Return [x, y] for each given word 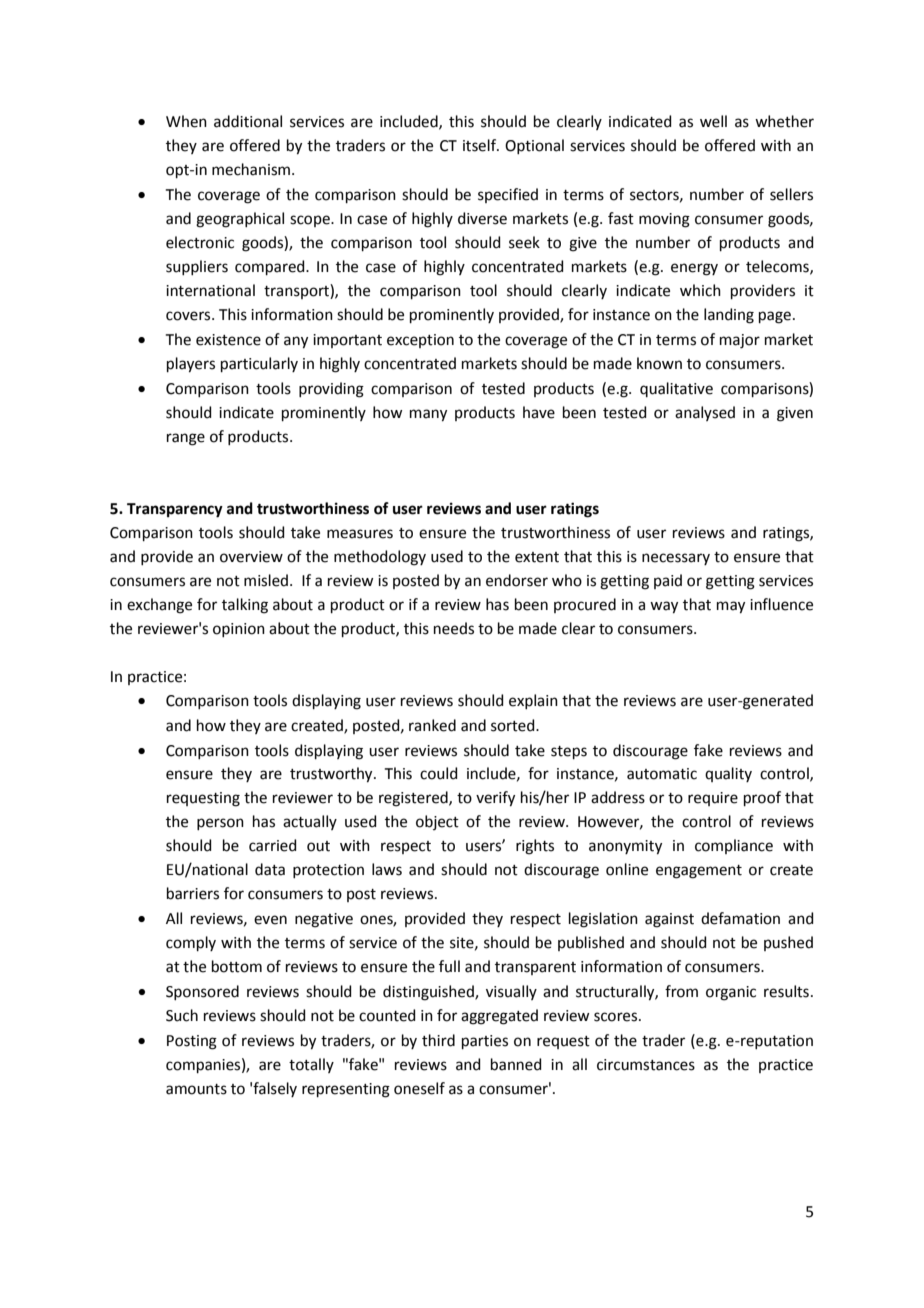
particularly [259, 364]
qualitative [676, 389]
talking [245, 606]
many [428, 415]
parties [485, 1042]
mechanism [251, 169]
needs [454, 628]
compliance [734, 846]
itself [481, 145]
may [731, 607]
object [437, 822]
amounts [196, 1089]
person [220, 824]
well [713, 121]
